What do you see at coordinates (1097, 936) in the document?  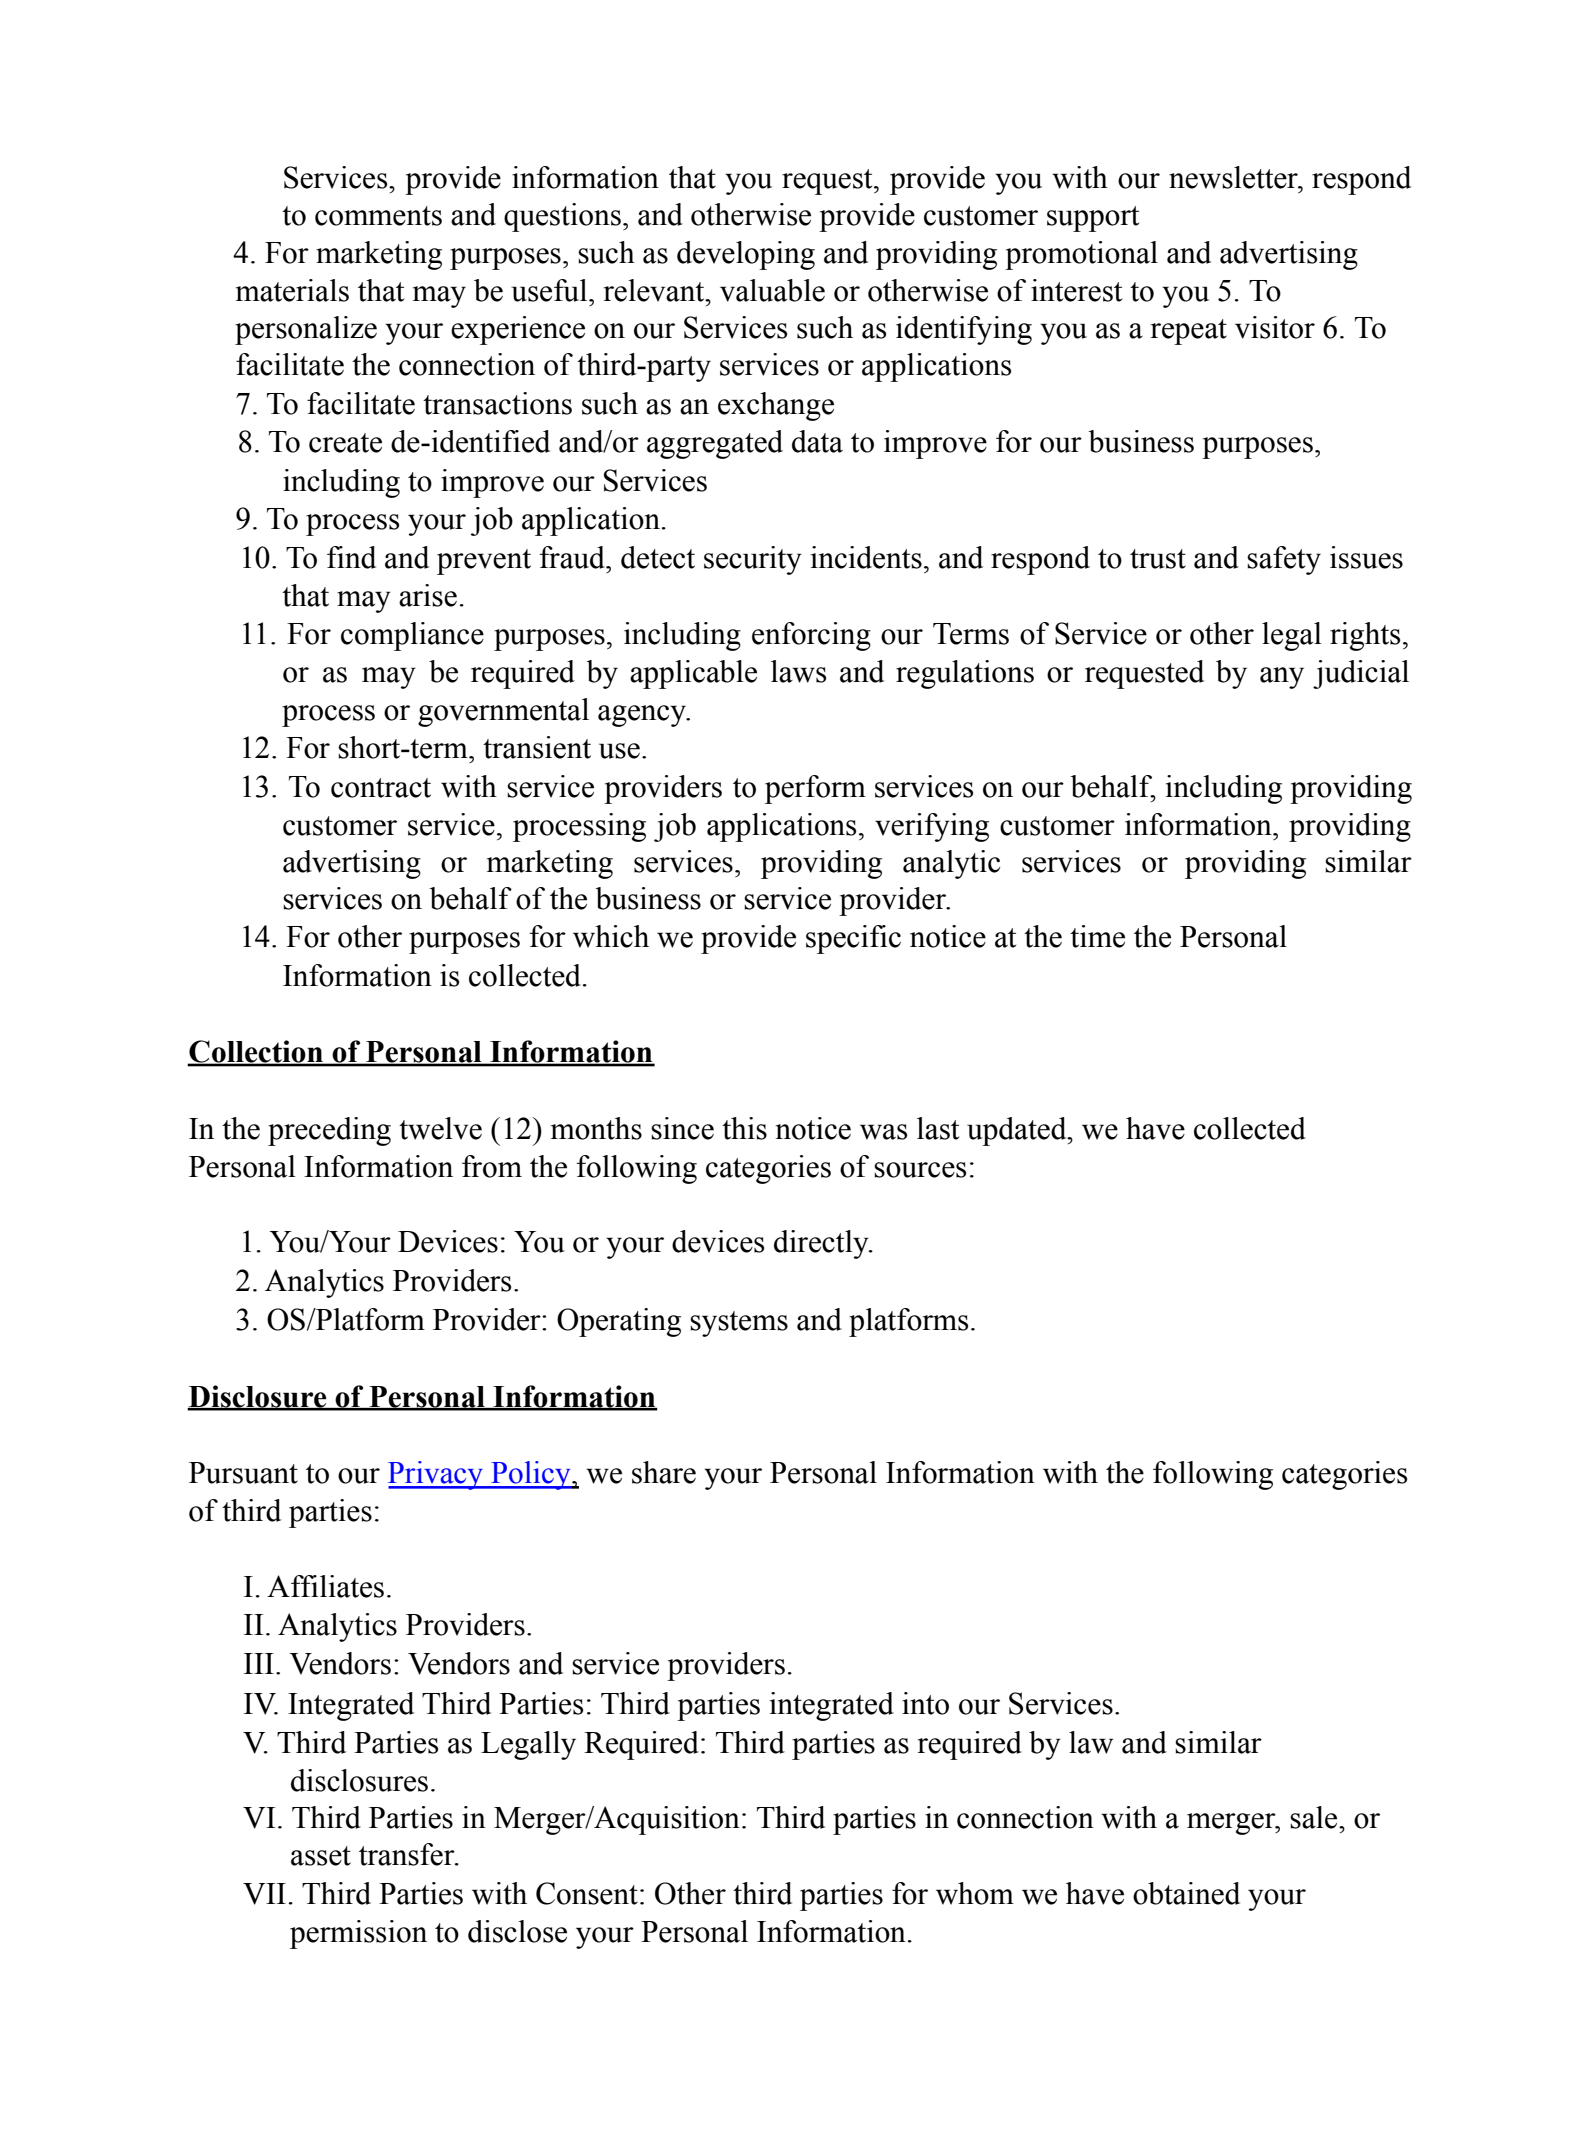 I see `time` at bounding box center [1097, 936].
